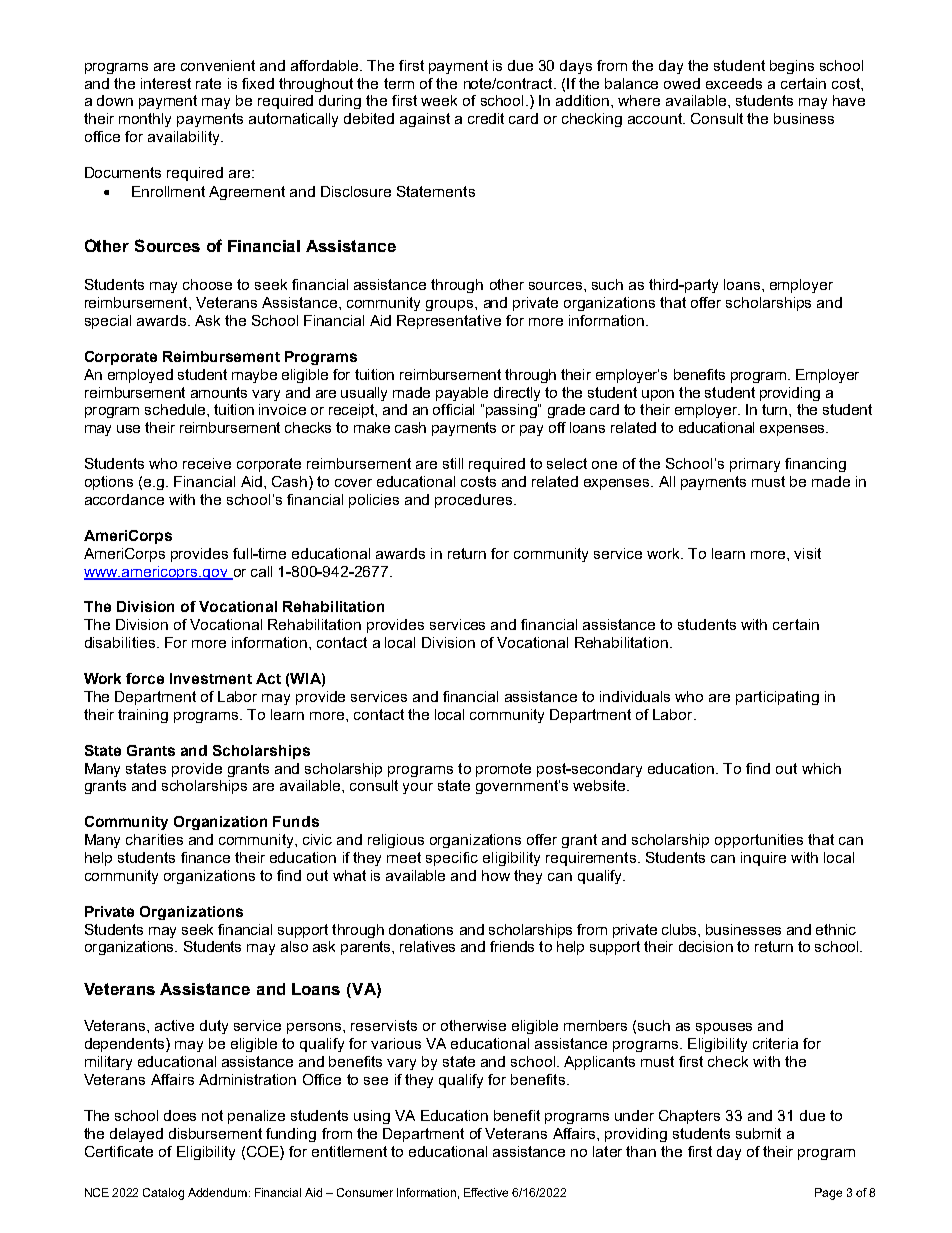 The image size is (952, 1233). What do you see at coordinates (658, 395) in the document?
I see `upon` at bounding box center [658, 395].
